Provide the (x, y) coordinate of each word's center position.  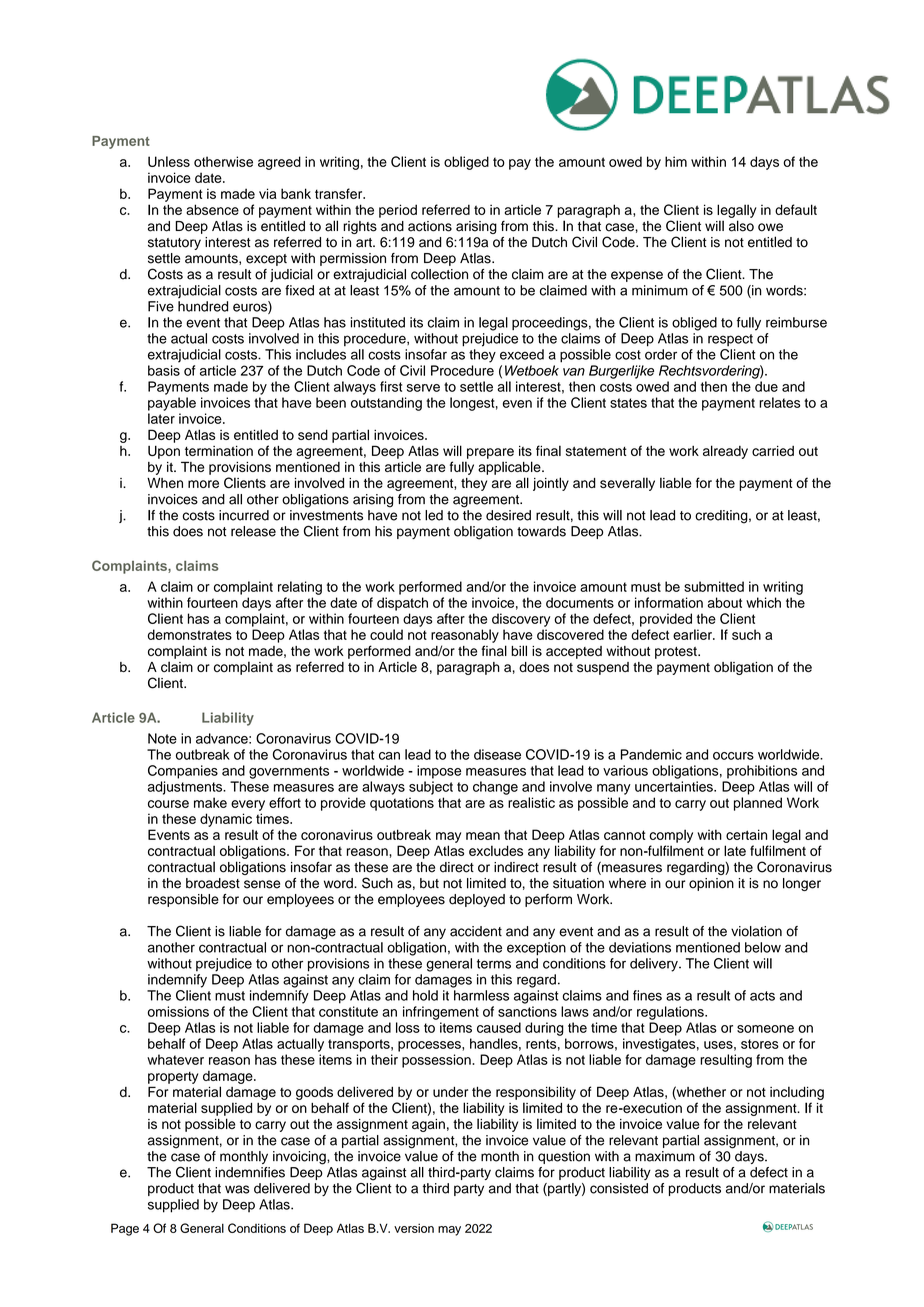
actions (430, 226)
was (237, 1189)
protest (677, 653)
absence (212, 209)
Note (162, 738)
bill (519, 650)
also (741, 226)
